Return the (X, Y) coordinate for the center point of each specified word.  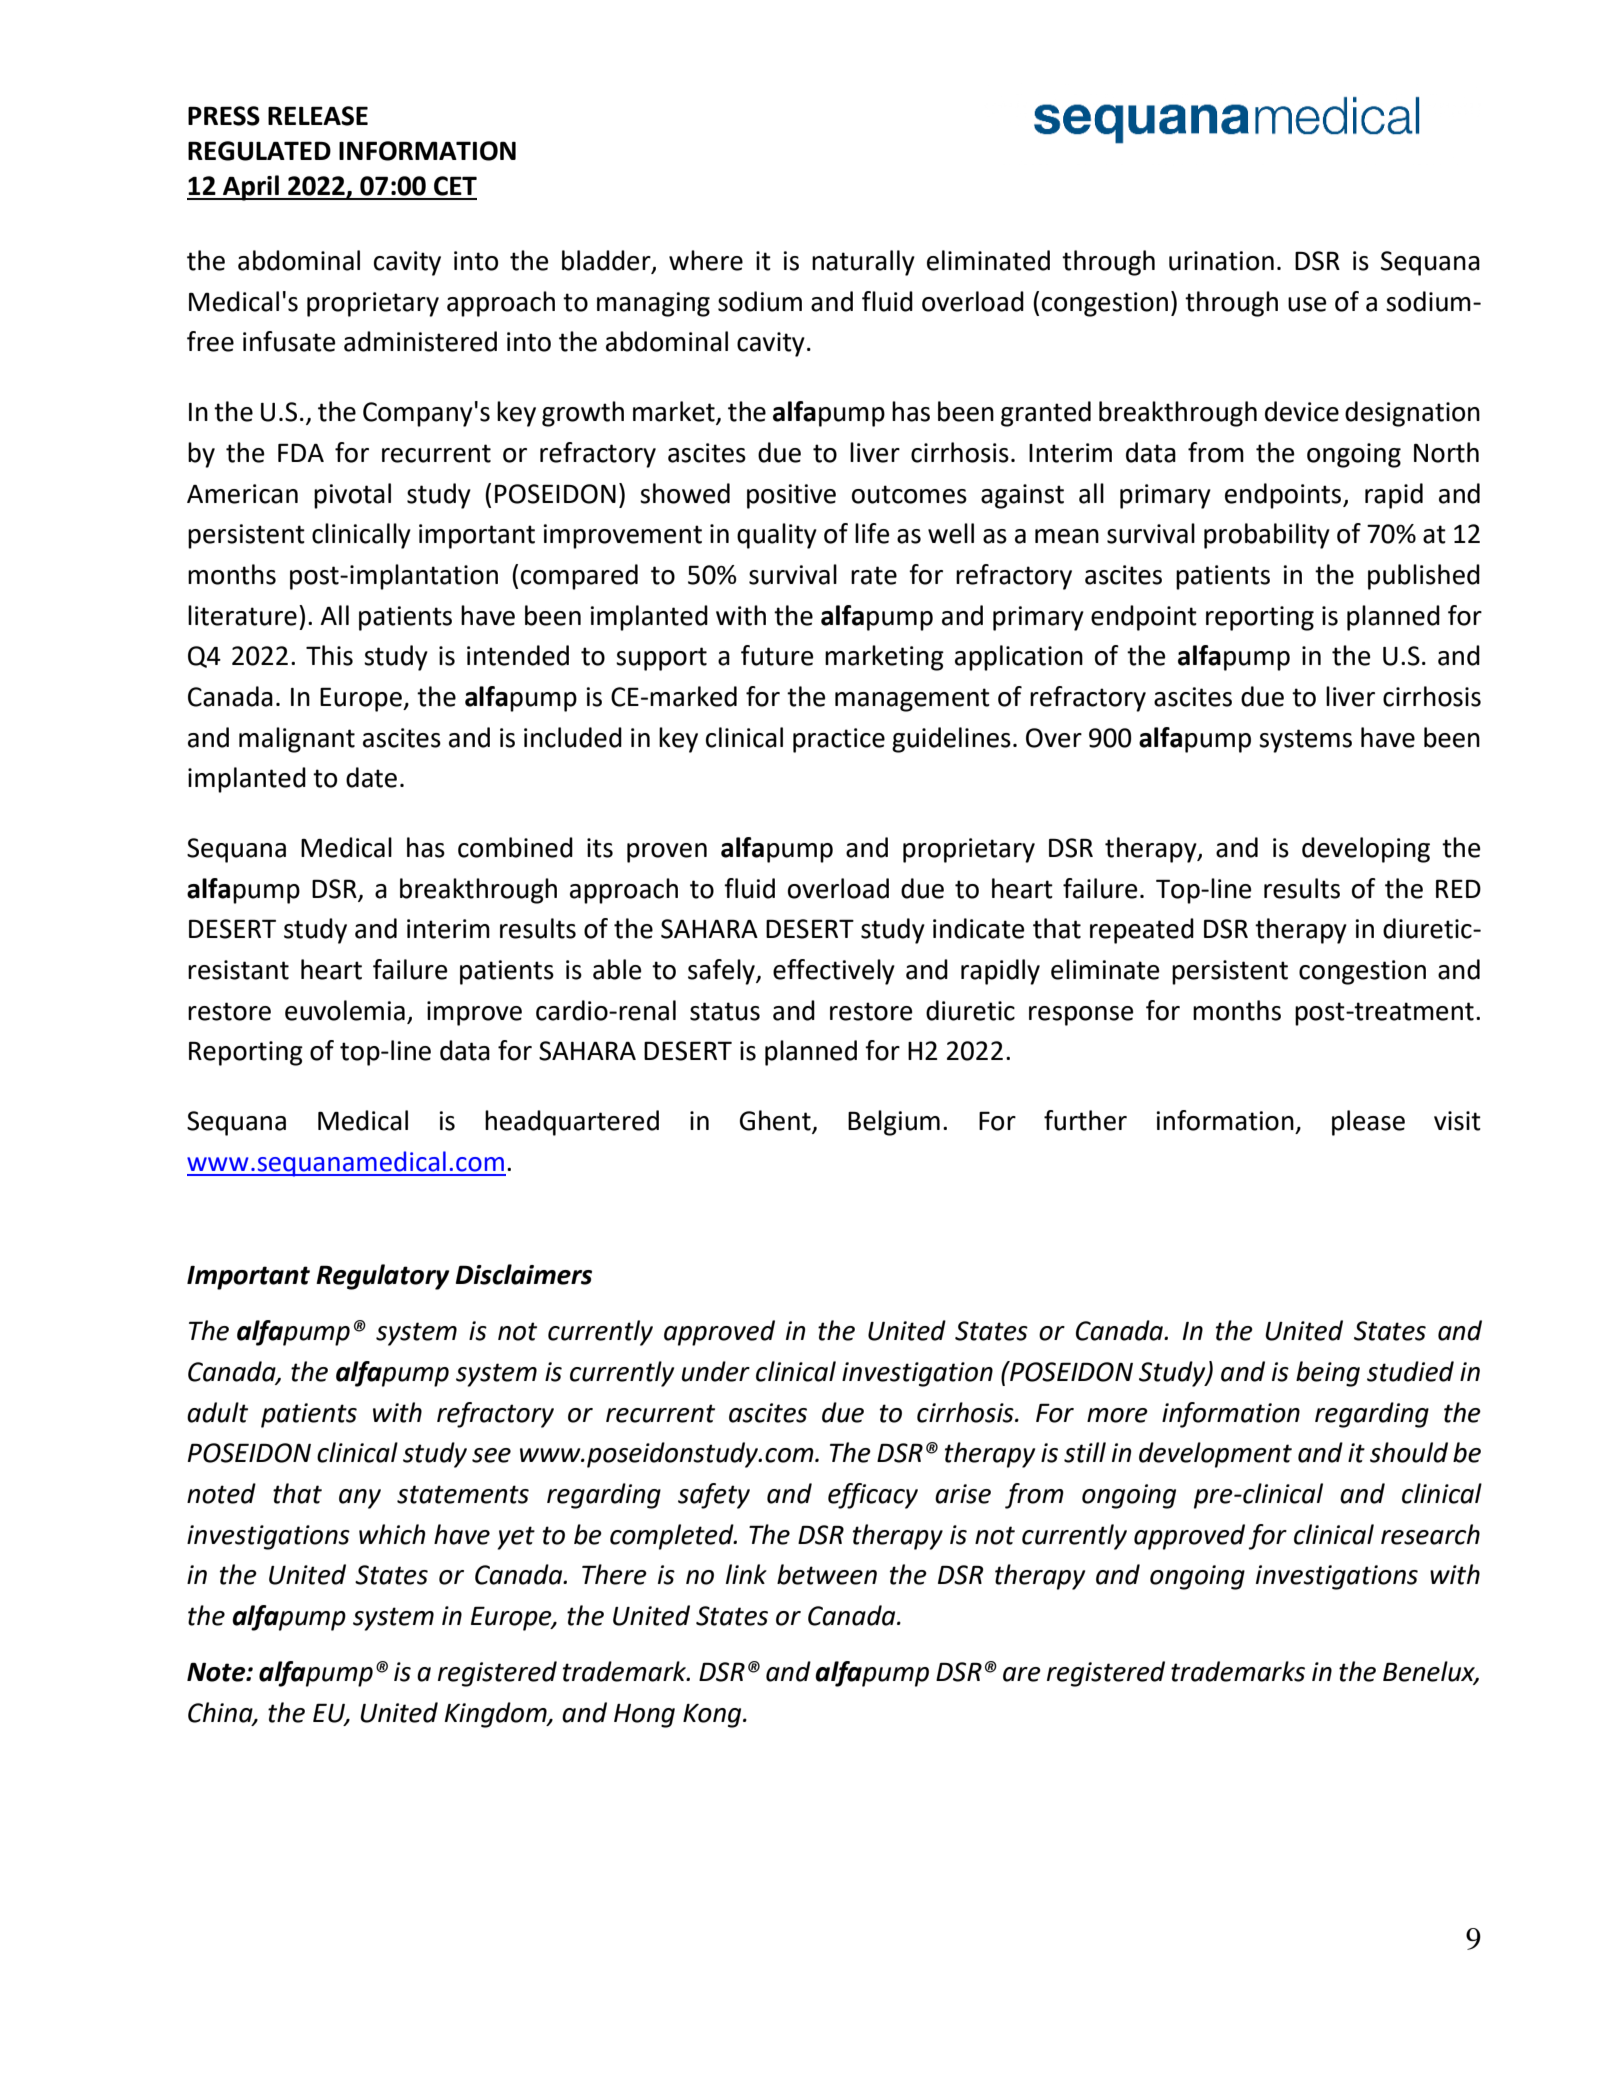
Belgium (894, 1123)
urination (1221, 261)
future (777, 655)
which (392, 1534)
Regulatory (382, 1277)
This (329, 655)
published (1424, 577)
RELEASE (318, 116)
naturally (863, 263)
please (1368, 1123)
